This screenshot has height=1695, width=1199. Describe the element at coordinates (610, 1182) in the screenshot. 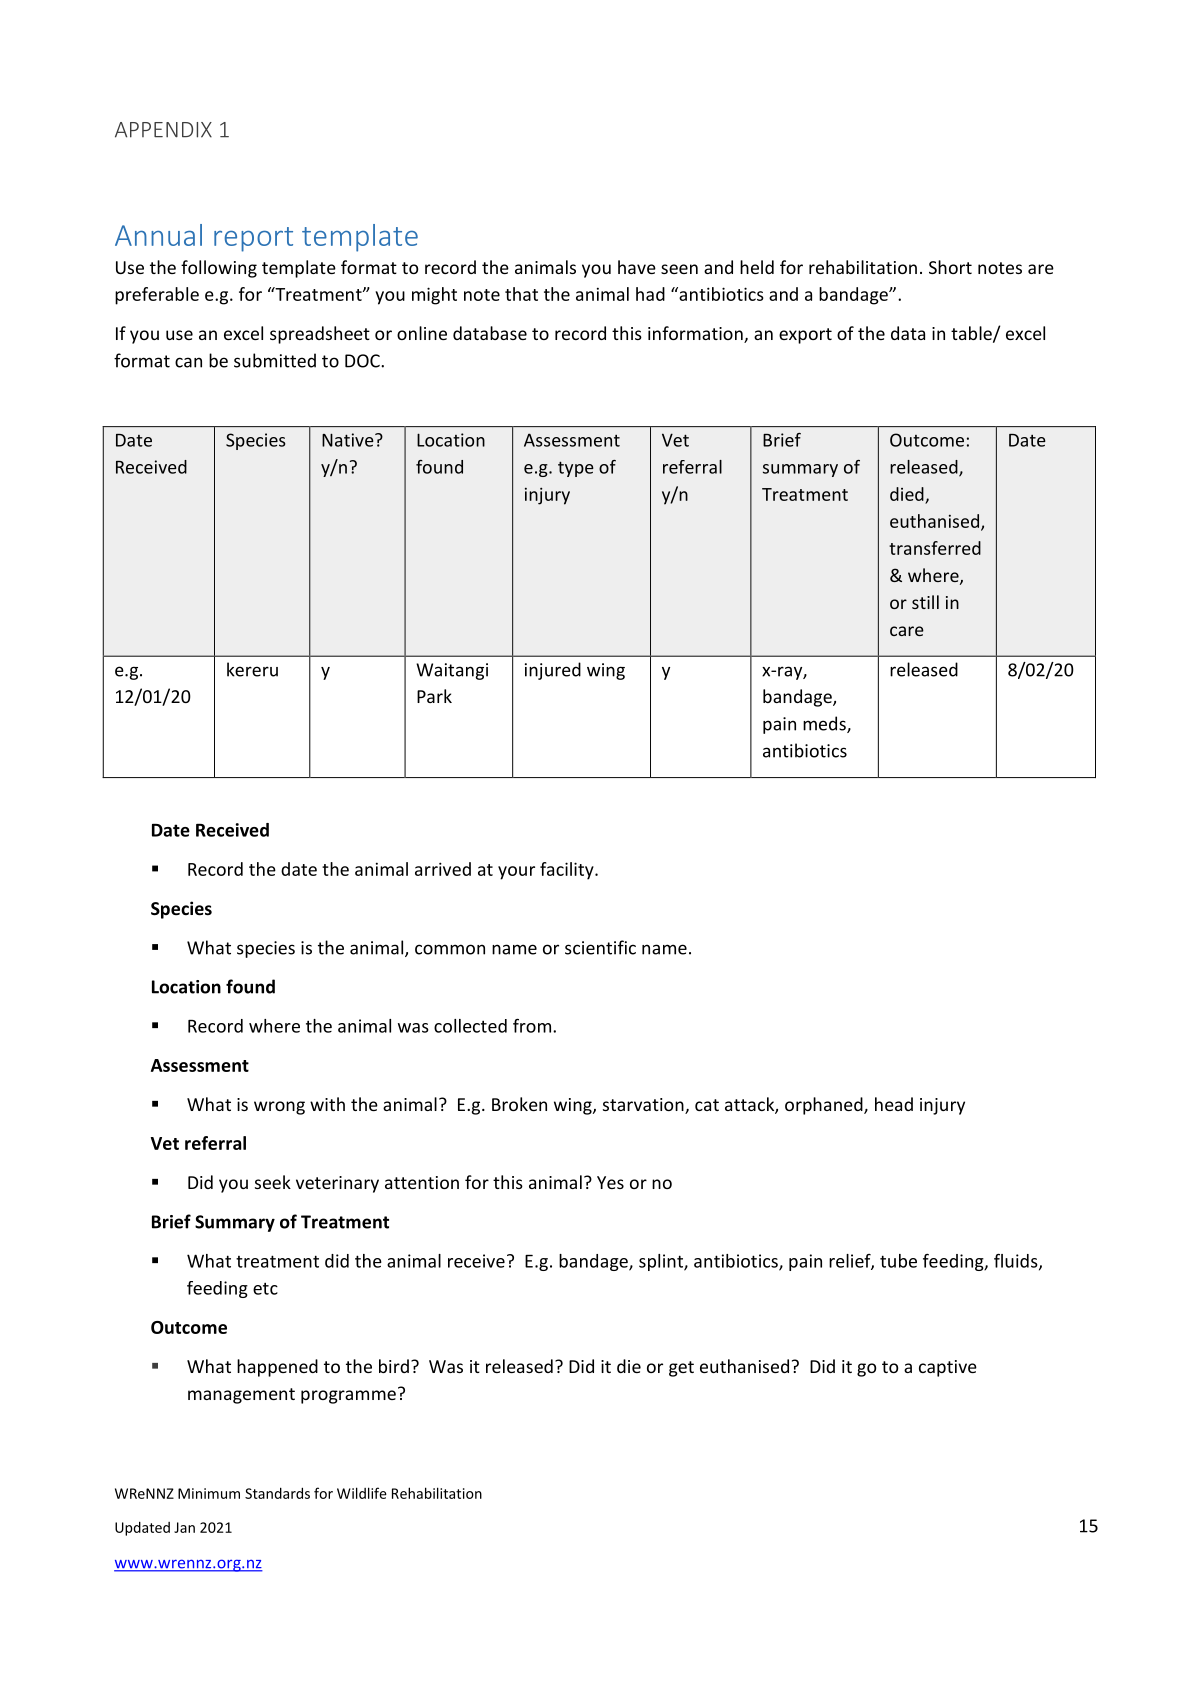

I see `Yes` at that location.
